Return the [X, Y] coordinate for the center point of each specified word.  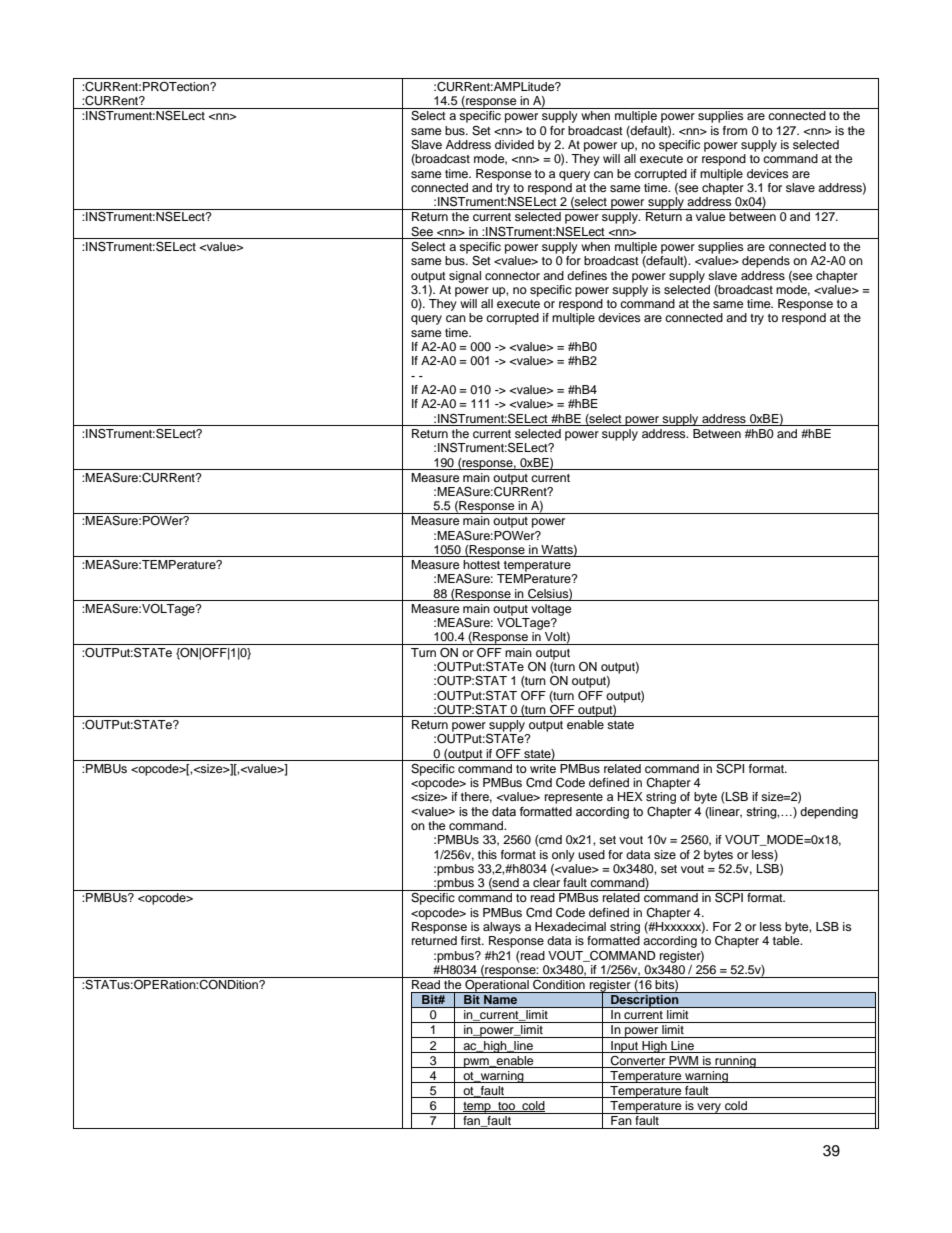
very [709, 1108]
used [591, 854]
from [735, 130]
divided [514, 144]
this [487, 854]
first [472, 940]
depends [766, 262]
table [787, 940]
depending [829, 813]
